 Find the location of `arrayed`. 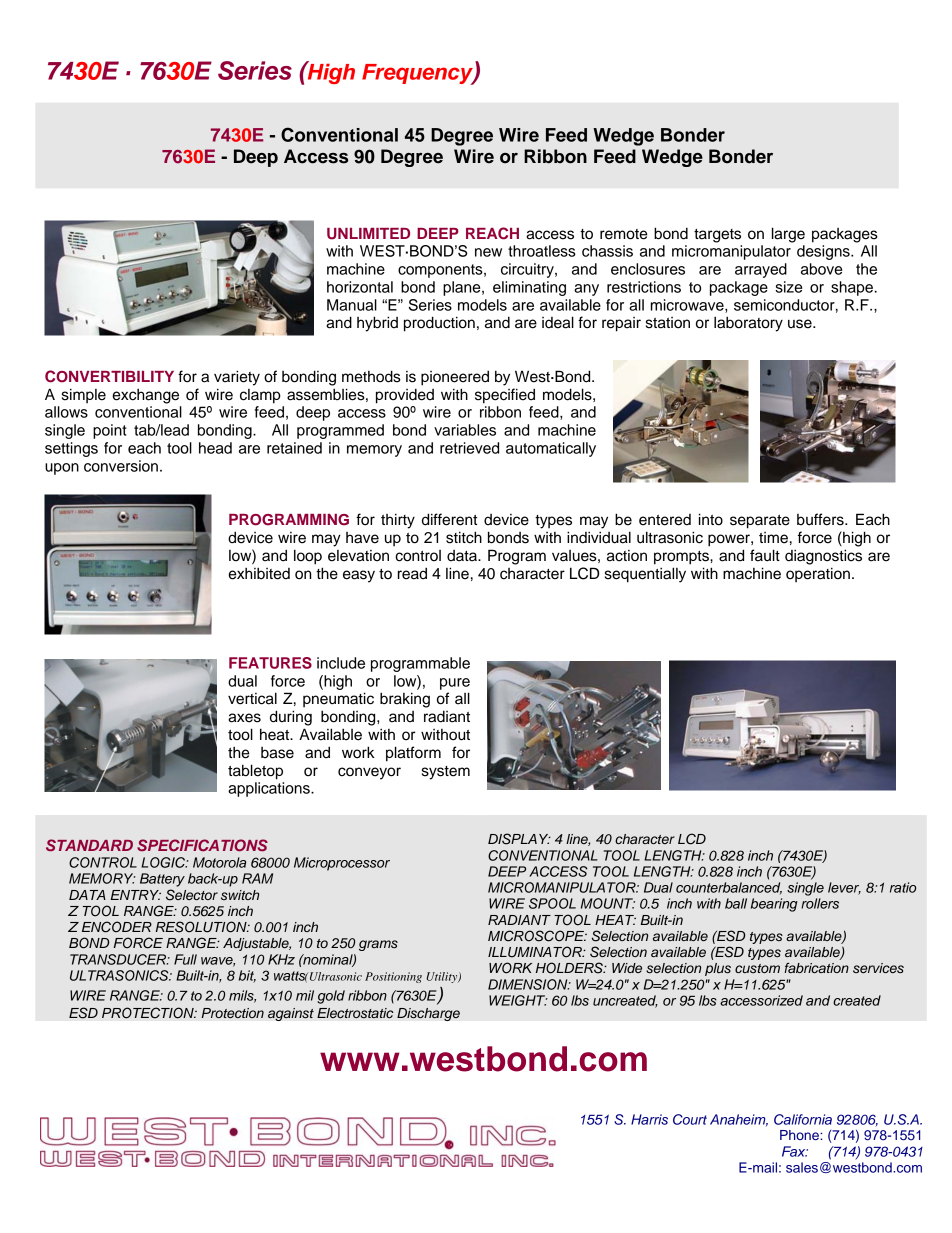

arrayed is located at coordinates (761, 270).
